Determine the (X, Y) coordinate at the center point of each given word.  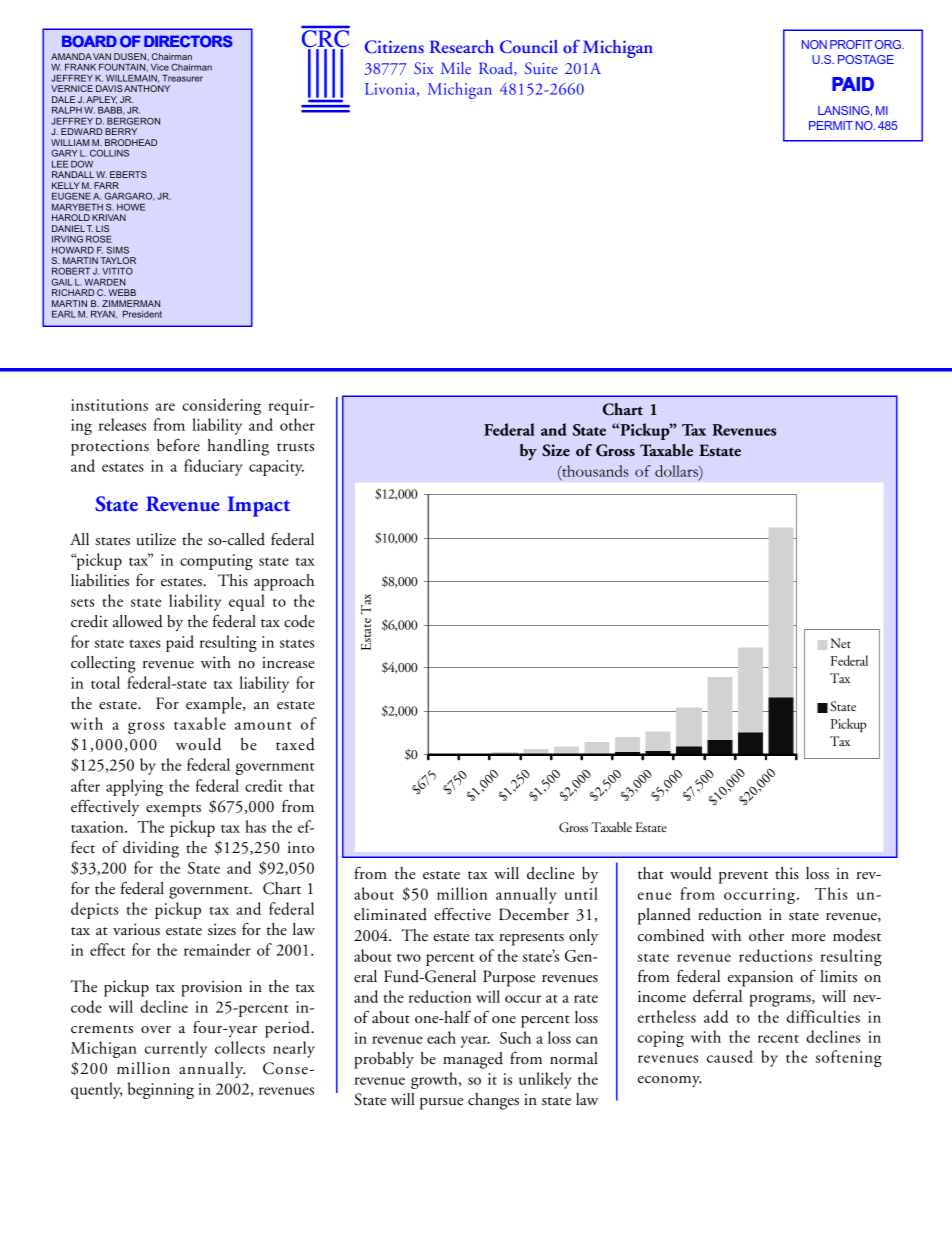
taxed (295, 744)
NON (814, 44)
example (215, 705)
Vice (160, 67)
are (165, 407)
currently (176, 1049)
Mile (456, 68)
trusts (295, 447)
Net (840, 643)
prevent (743, 877)
